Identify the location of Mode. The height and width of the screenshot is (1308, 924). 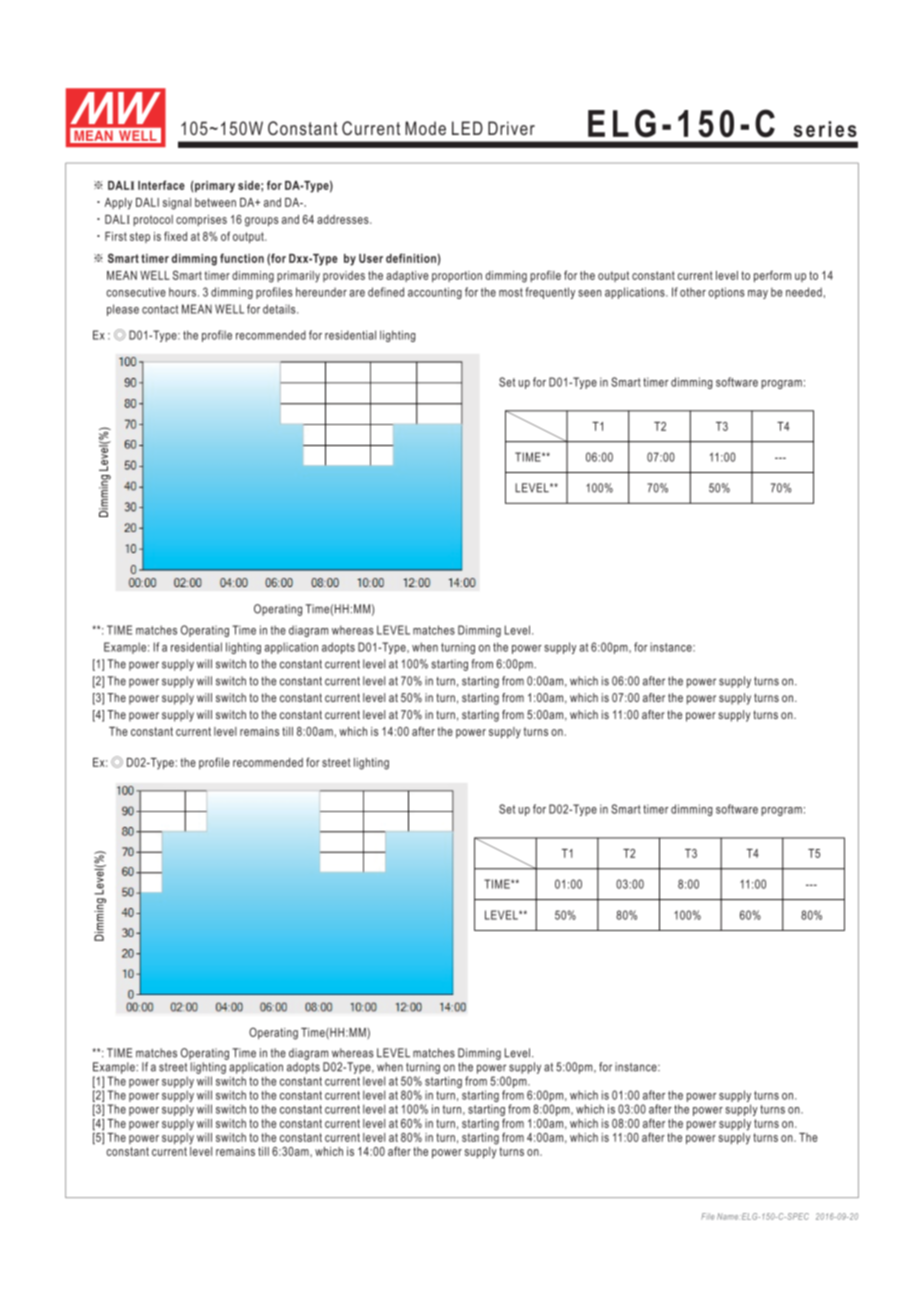
(425, 128).
